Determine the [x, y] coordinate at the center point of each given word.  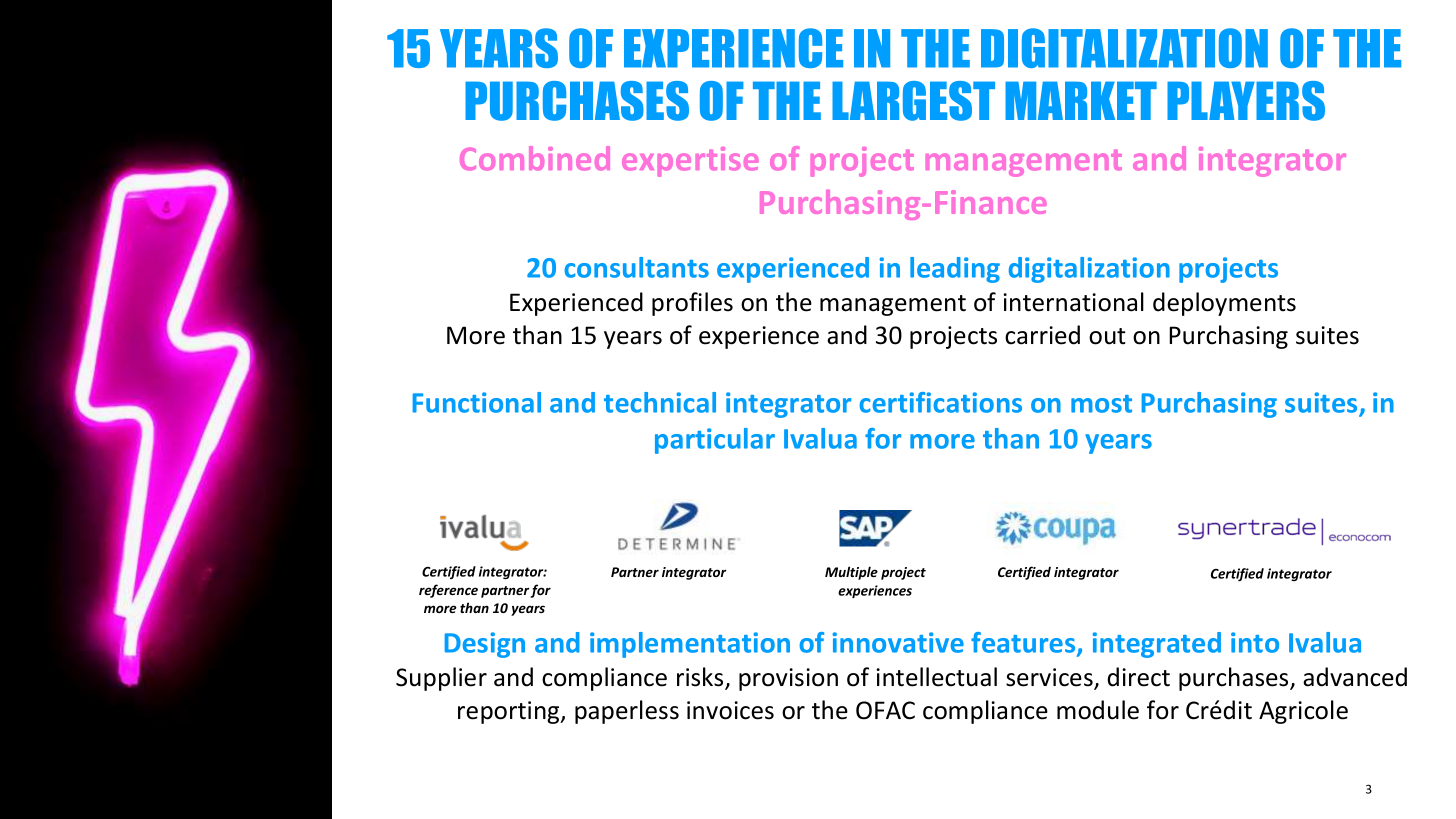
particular [715, 441]
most [1101, 404]
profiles [692, 304]
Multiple [851, 573]
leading [955, 270]
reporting [510, 712]
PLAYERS [1246, 101]
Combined [535, 158]
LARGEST [913, 101]
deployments [1224, 304]
